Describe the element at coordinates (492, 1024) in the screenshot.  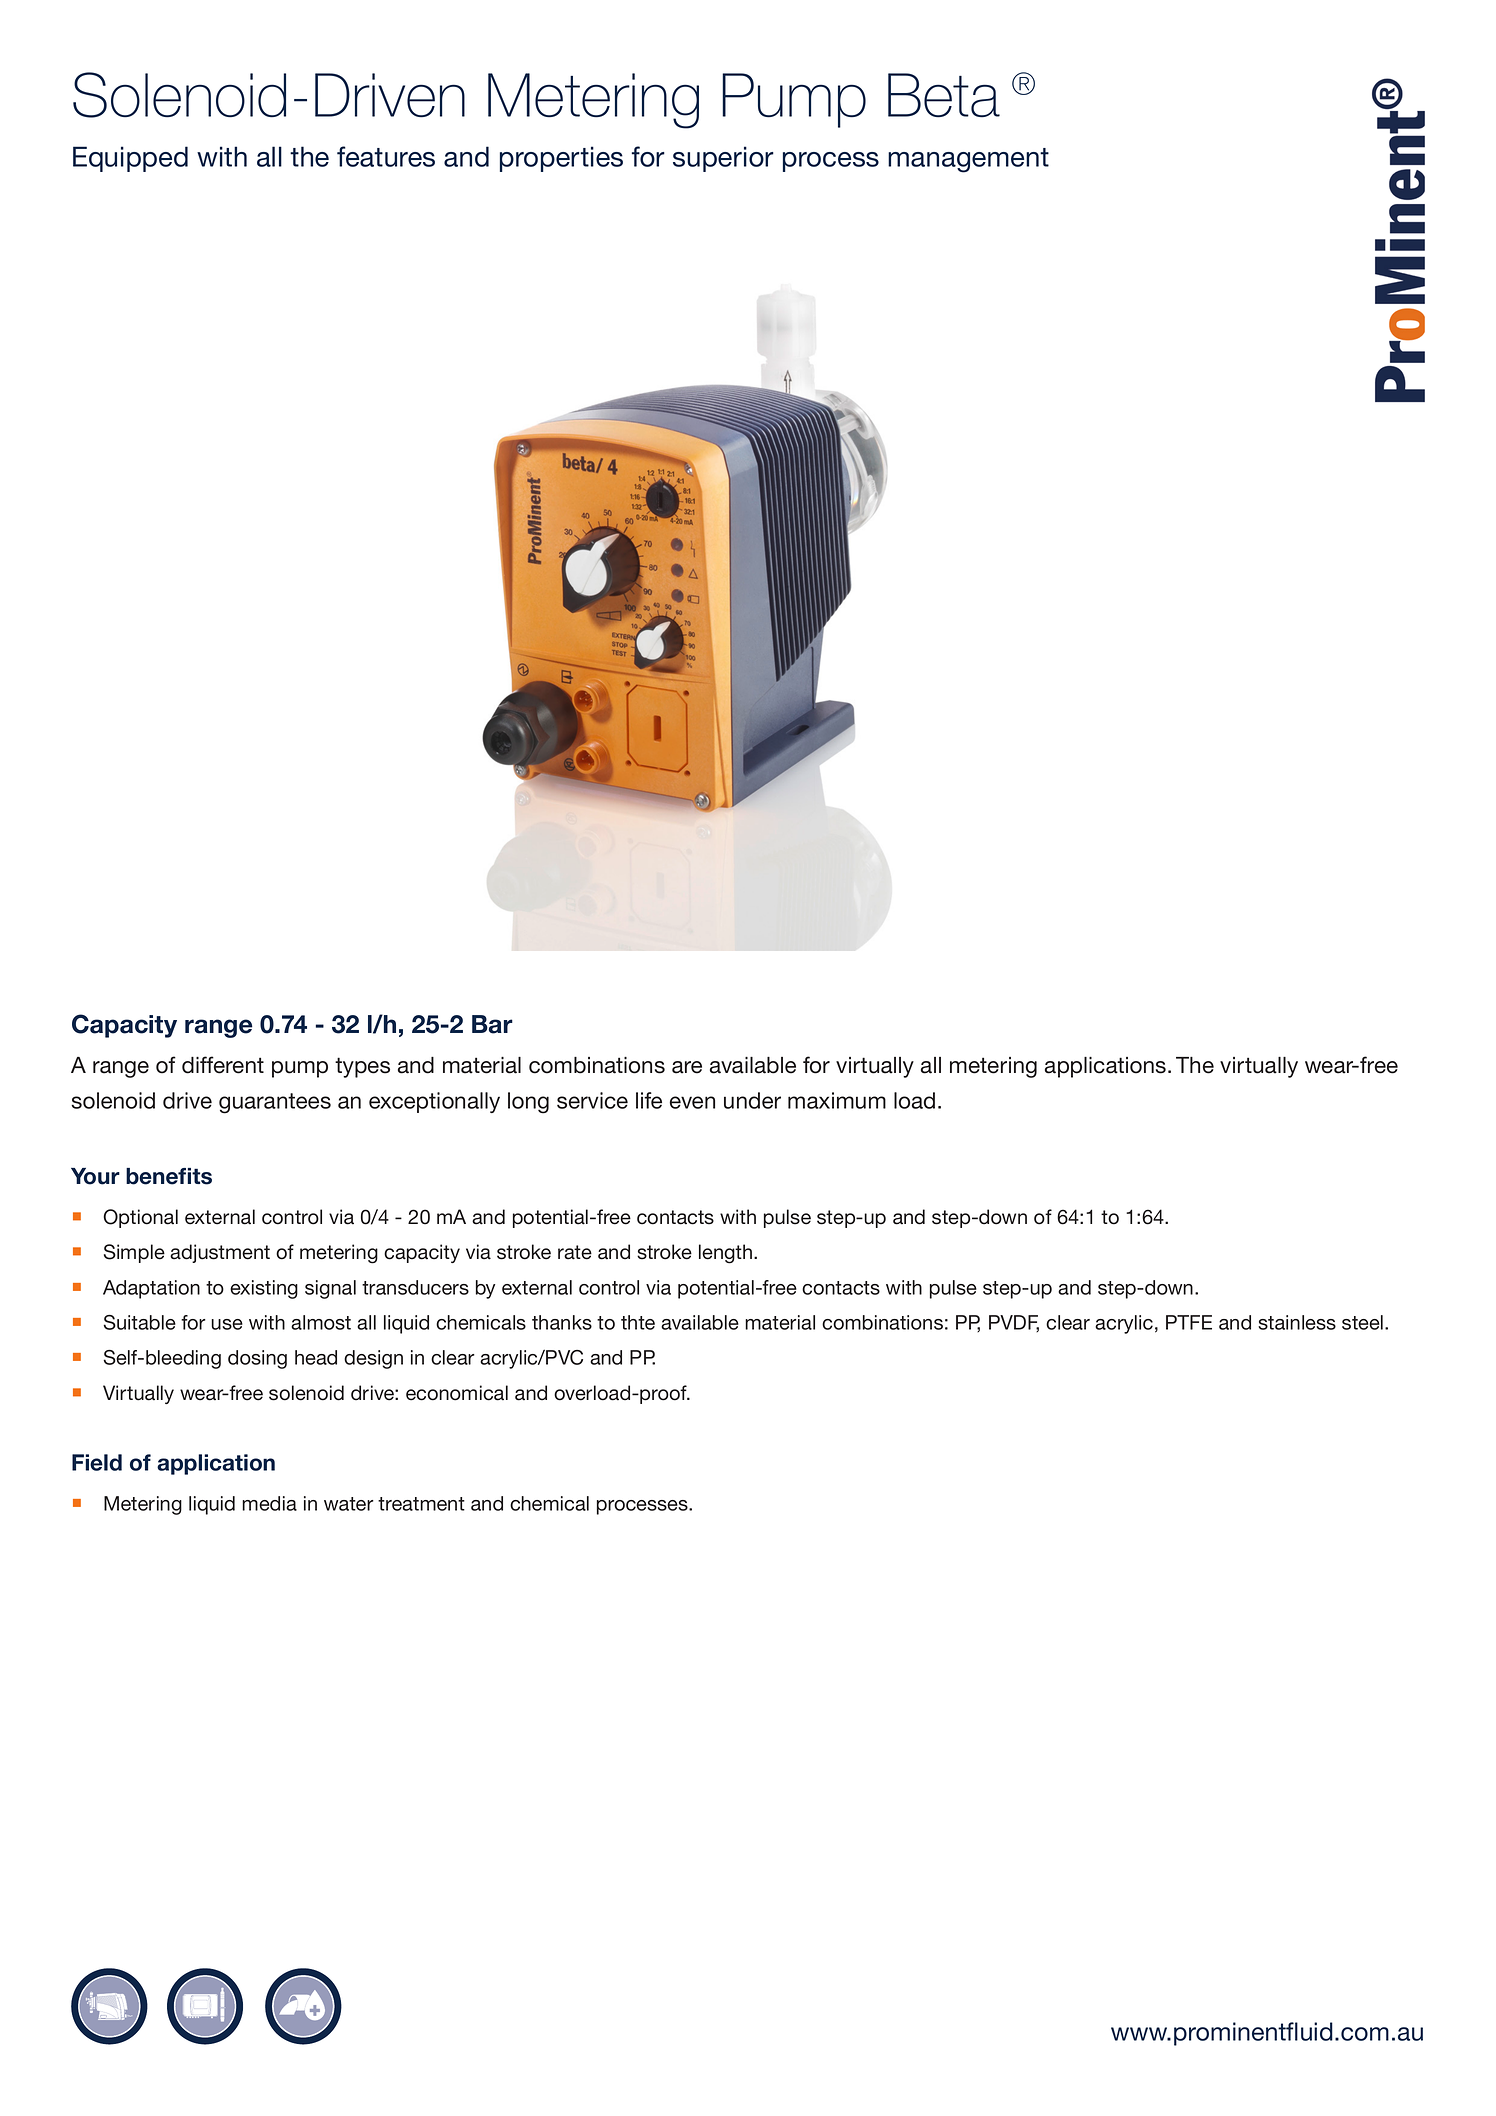
I see `Bar` at that location.
